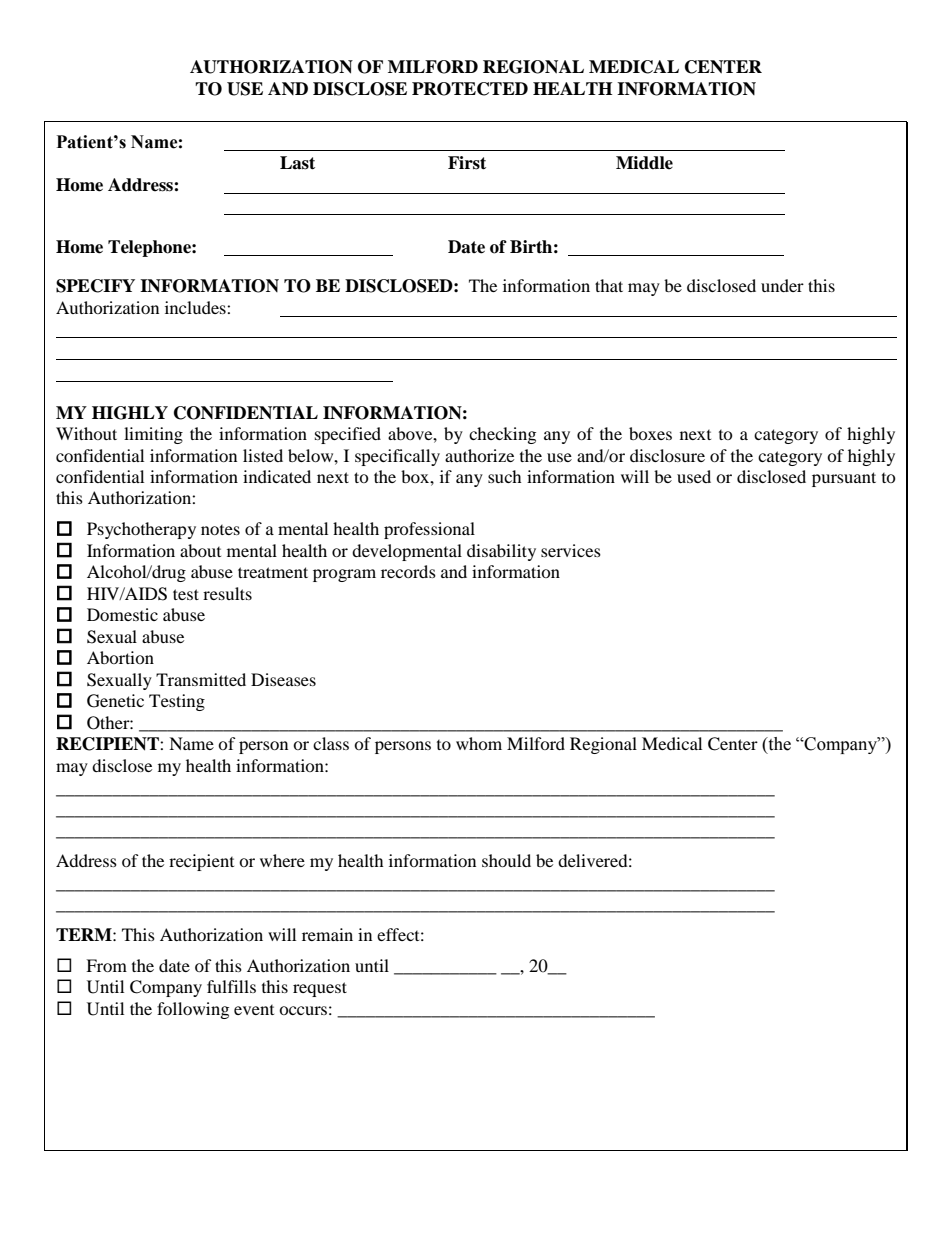 The height and width of the screenshot is (1233, 952). What do you see at coordinates (193, 1010) in the screenshot?
I see `following` at bounding box center [193, 1010].
